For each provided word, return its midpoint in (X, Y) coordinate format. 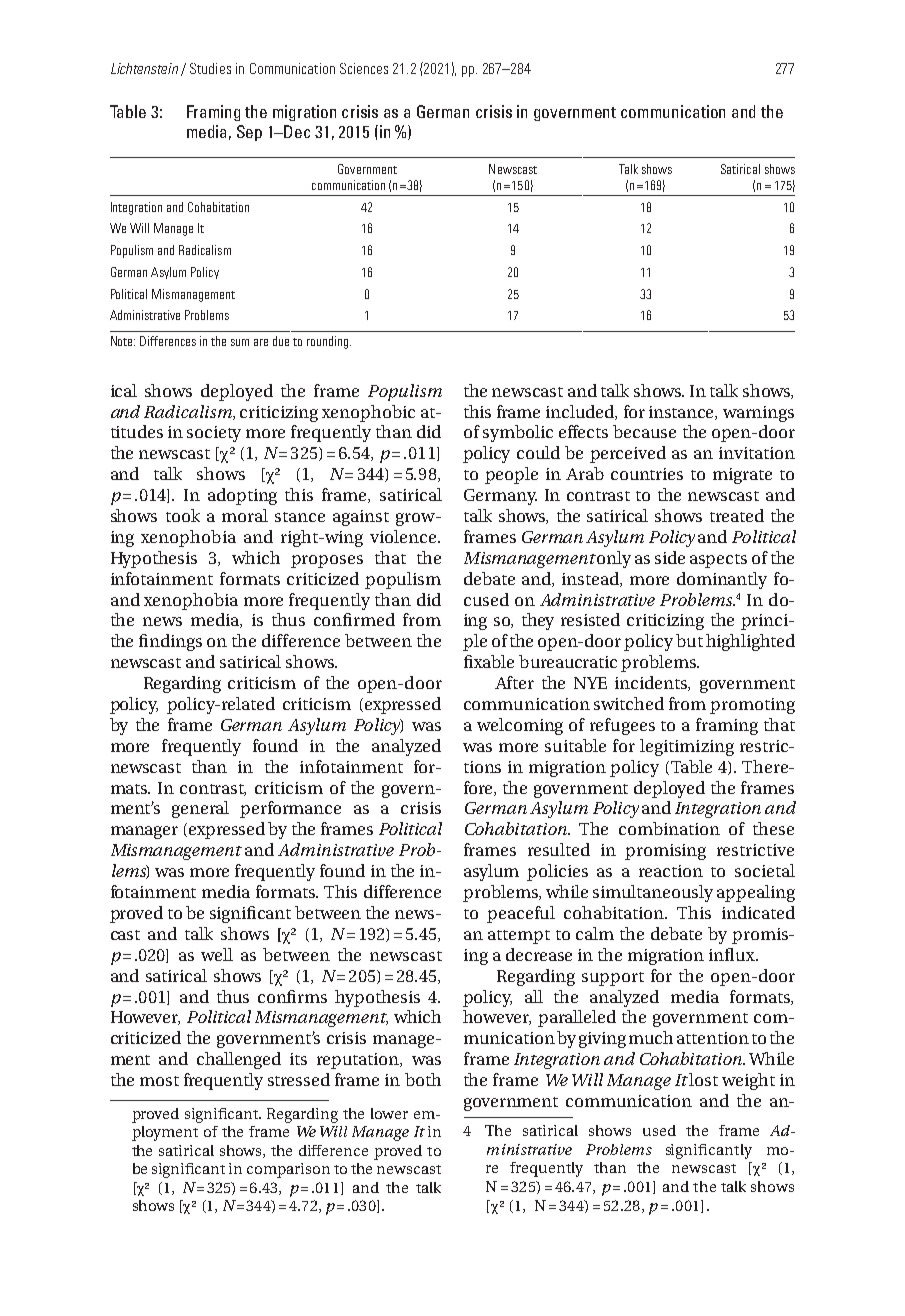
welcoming (520, 726)
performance (290, 809)
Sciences (364, 68)
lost (703, 1079)
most (159, 1081)
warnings (758, 414)
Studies (210, 68)
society (214, 434)
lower (389, 1113)
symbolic (518, 433)
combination (669, 828)
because (644, 431)
